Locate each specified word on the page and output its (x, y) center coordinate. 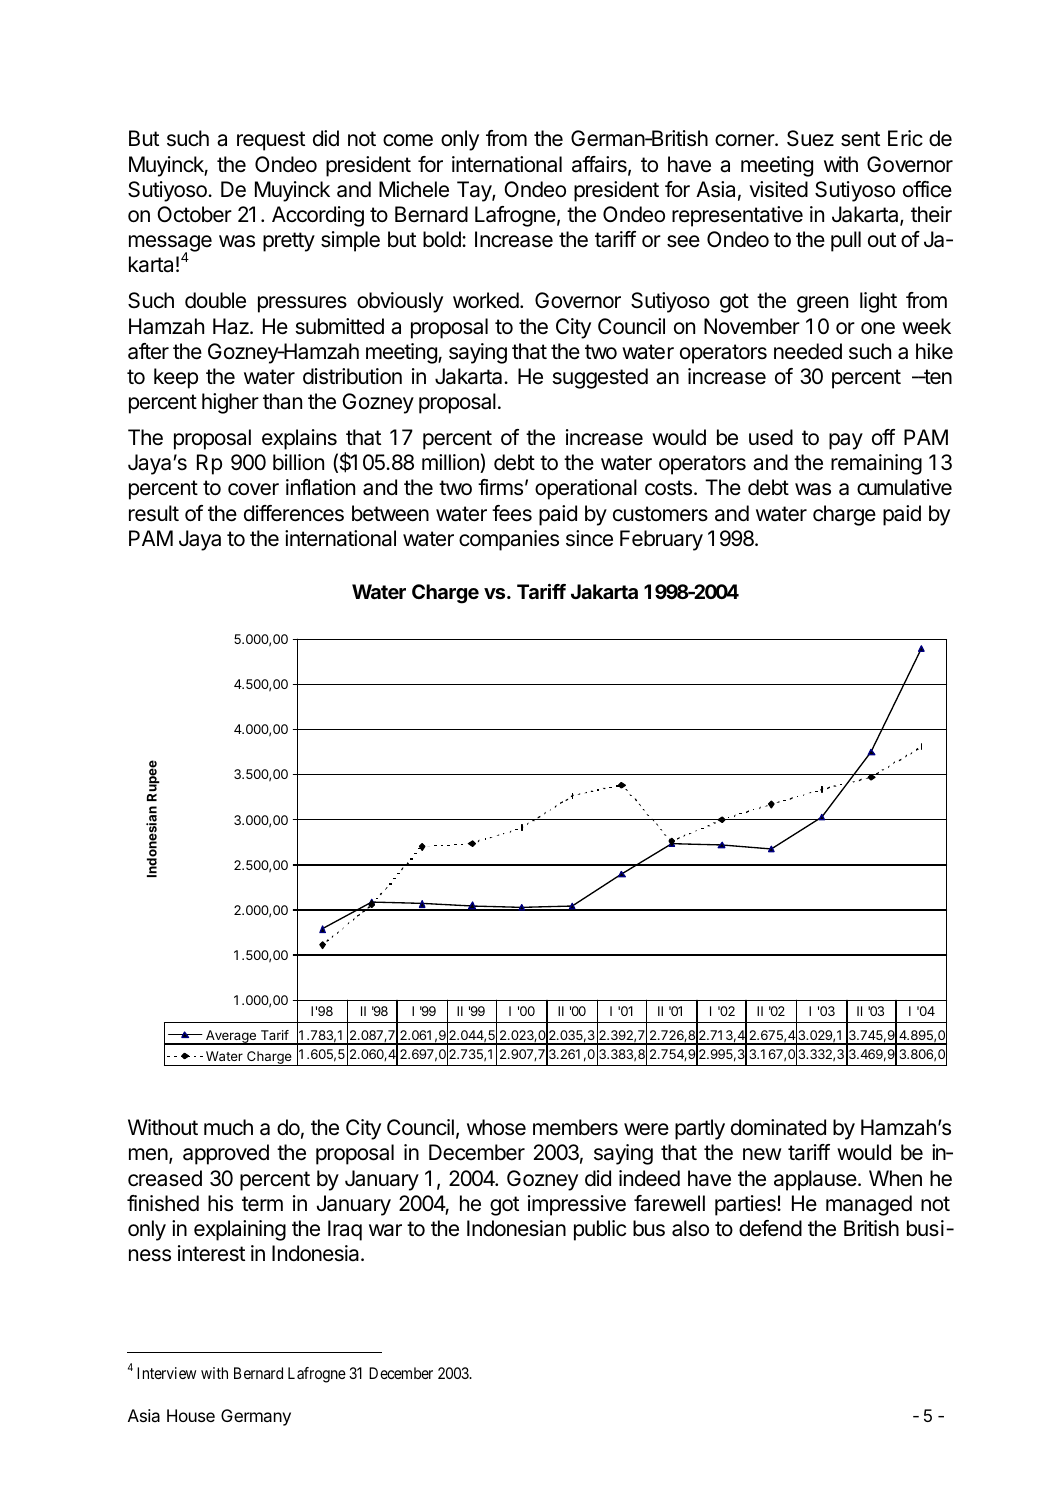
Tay (475, 191)
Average (230, 1037)
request (271, 141)
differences (294, 513)
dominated (778, 1127)
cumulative (904, 487)
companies (509, 540)
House (191, 1415)
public (600, 1230)
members (575, 1127)
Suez (810, 138)
